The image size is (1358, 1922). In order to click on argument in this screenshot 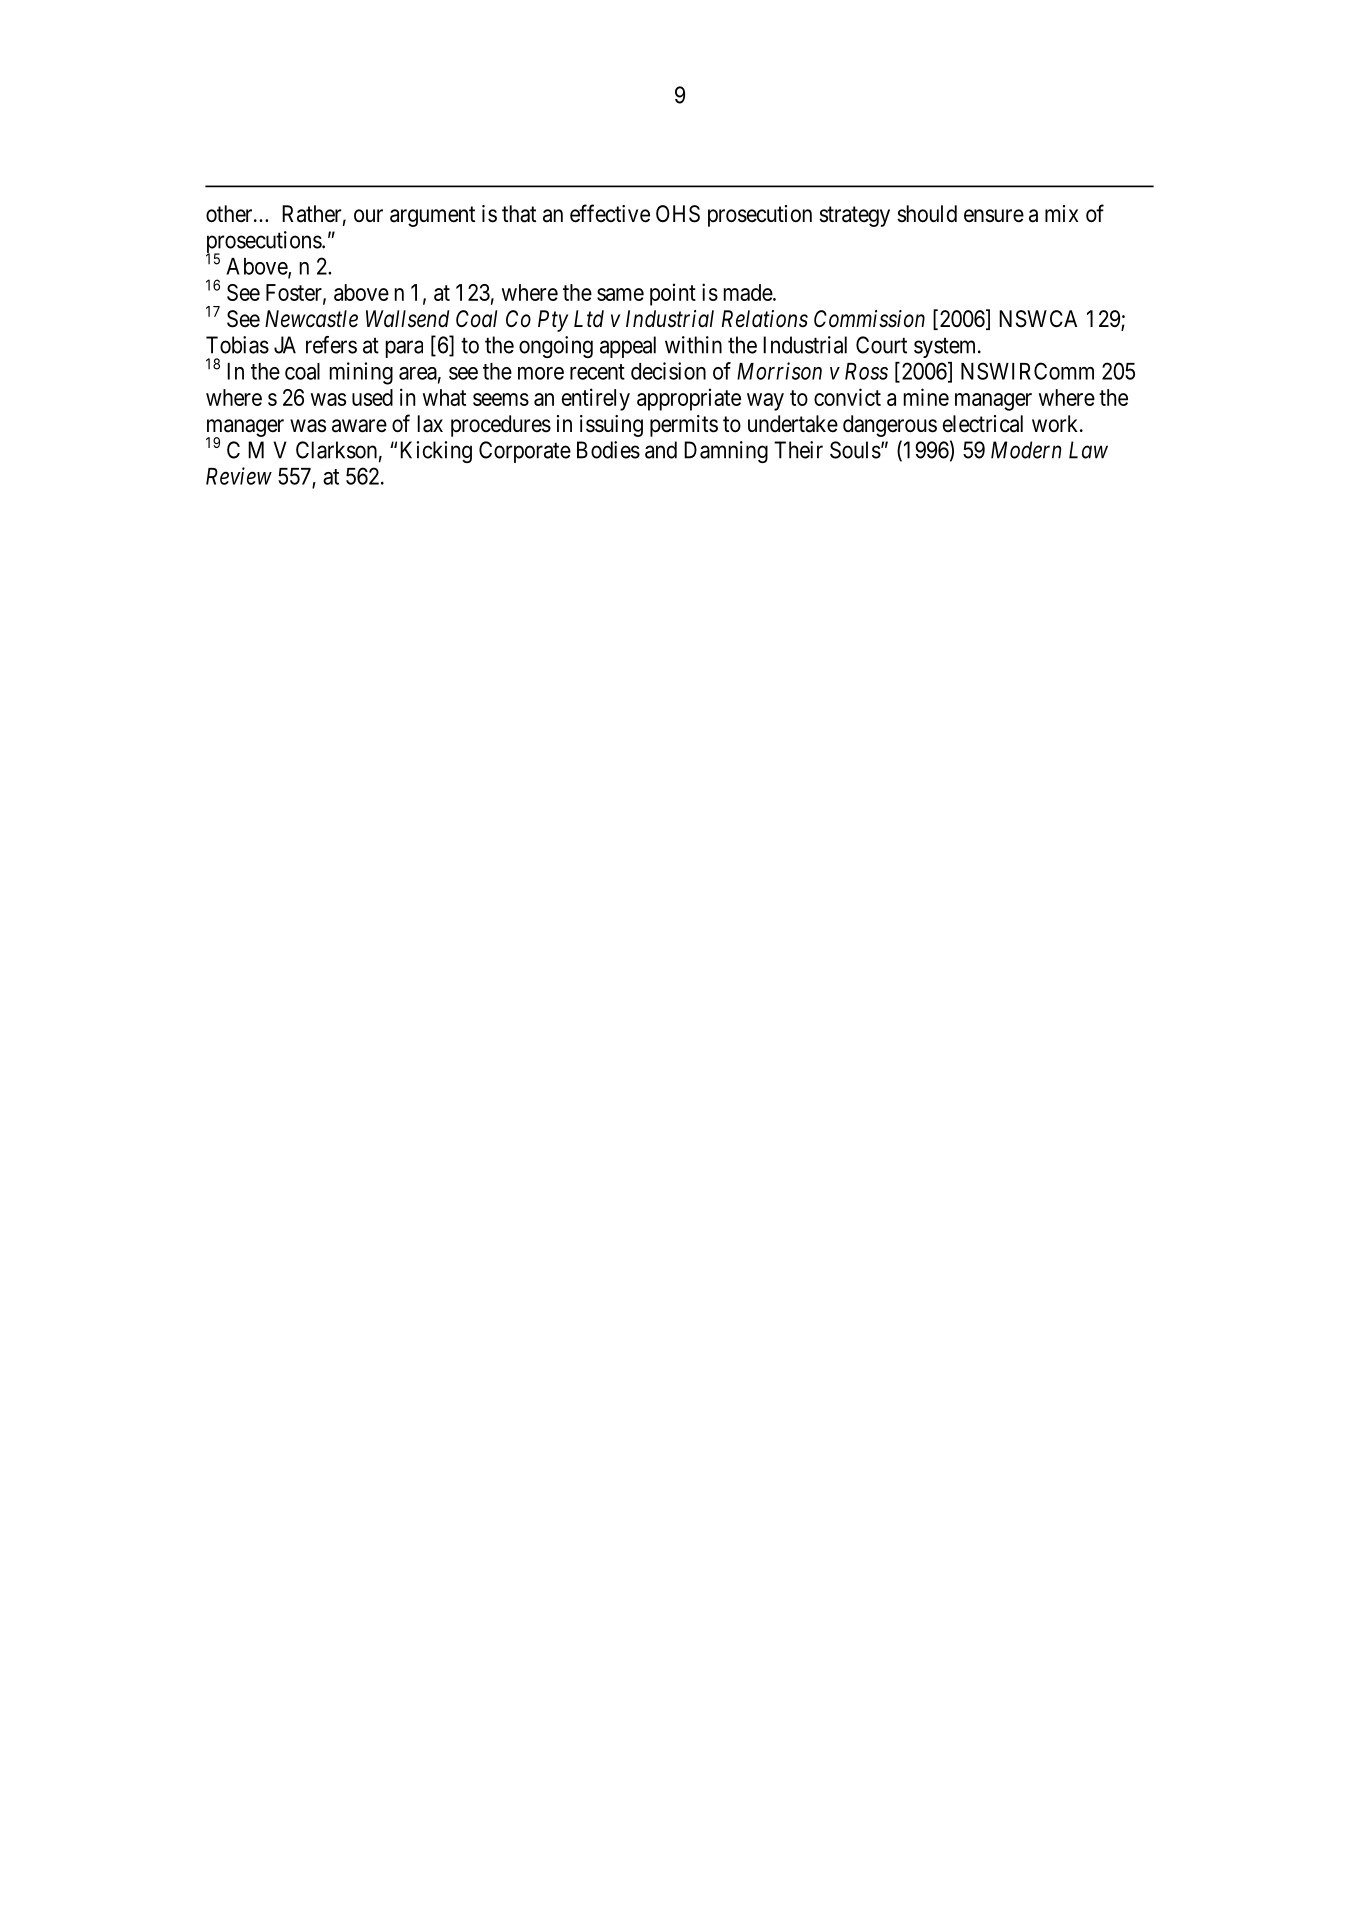, I will do `click(432, 216)`.
